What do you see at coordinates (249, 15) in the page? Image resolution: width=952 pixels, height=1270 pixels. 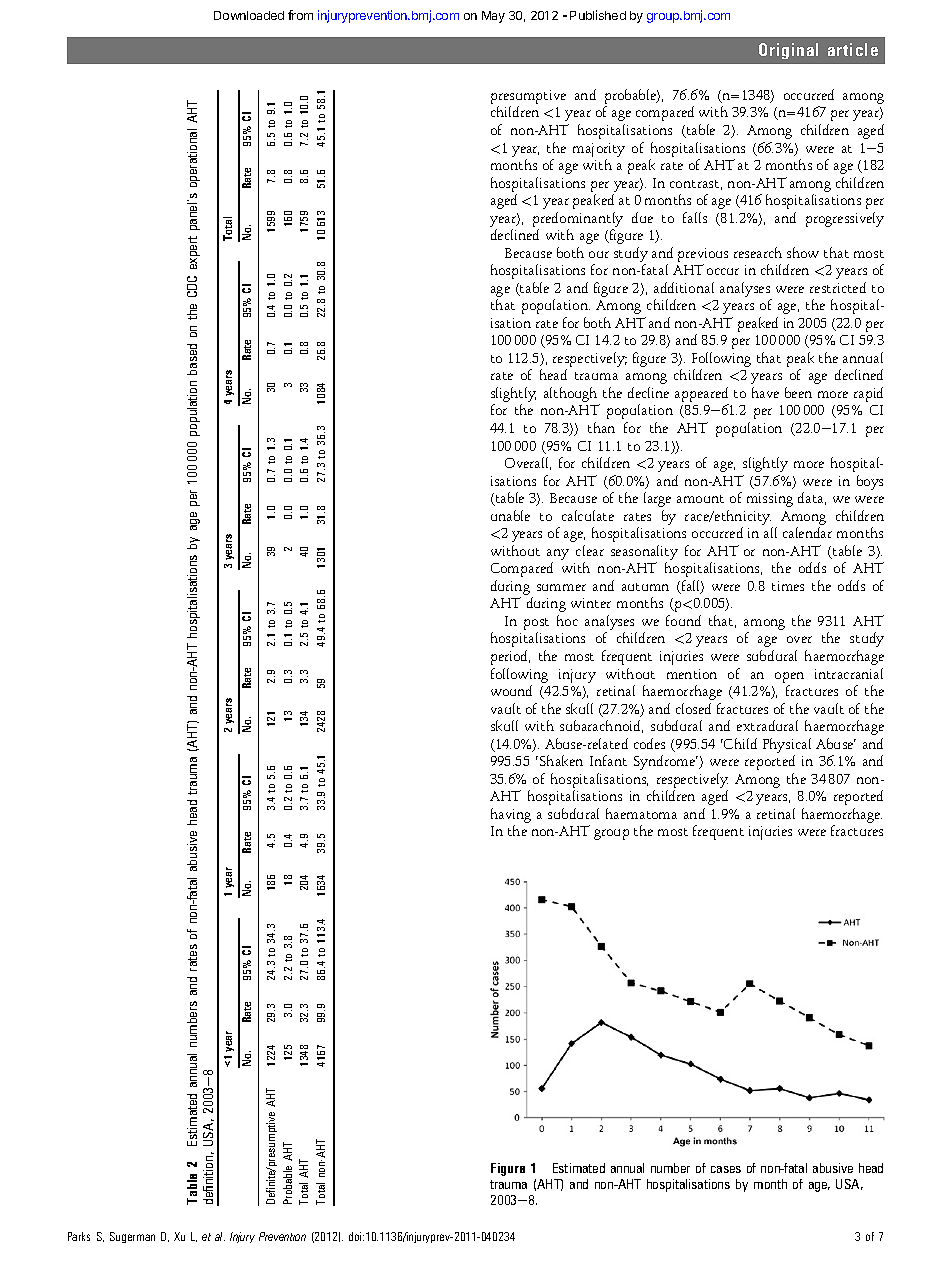 I see `Downloaded` at bounding box center [249, 15].
